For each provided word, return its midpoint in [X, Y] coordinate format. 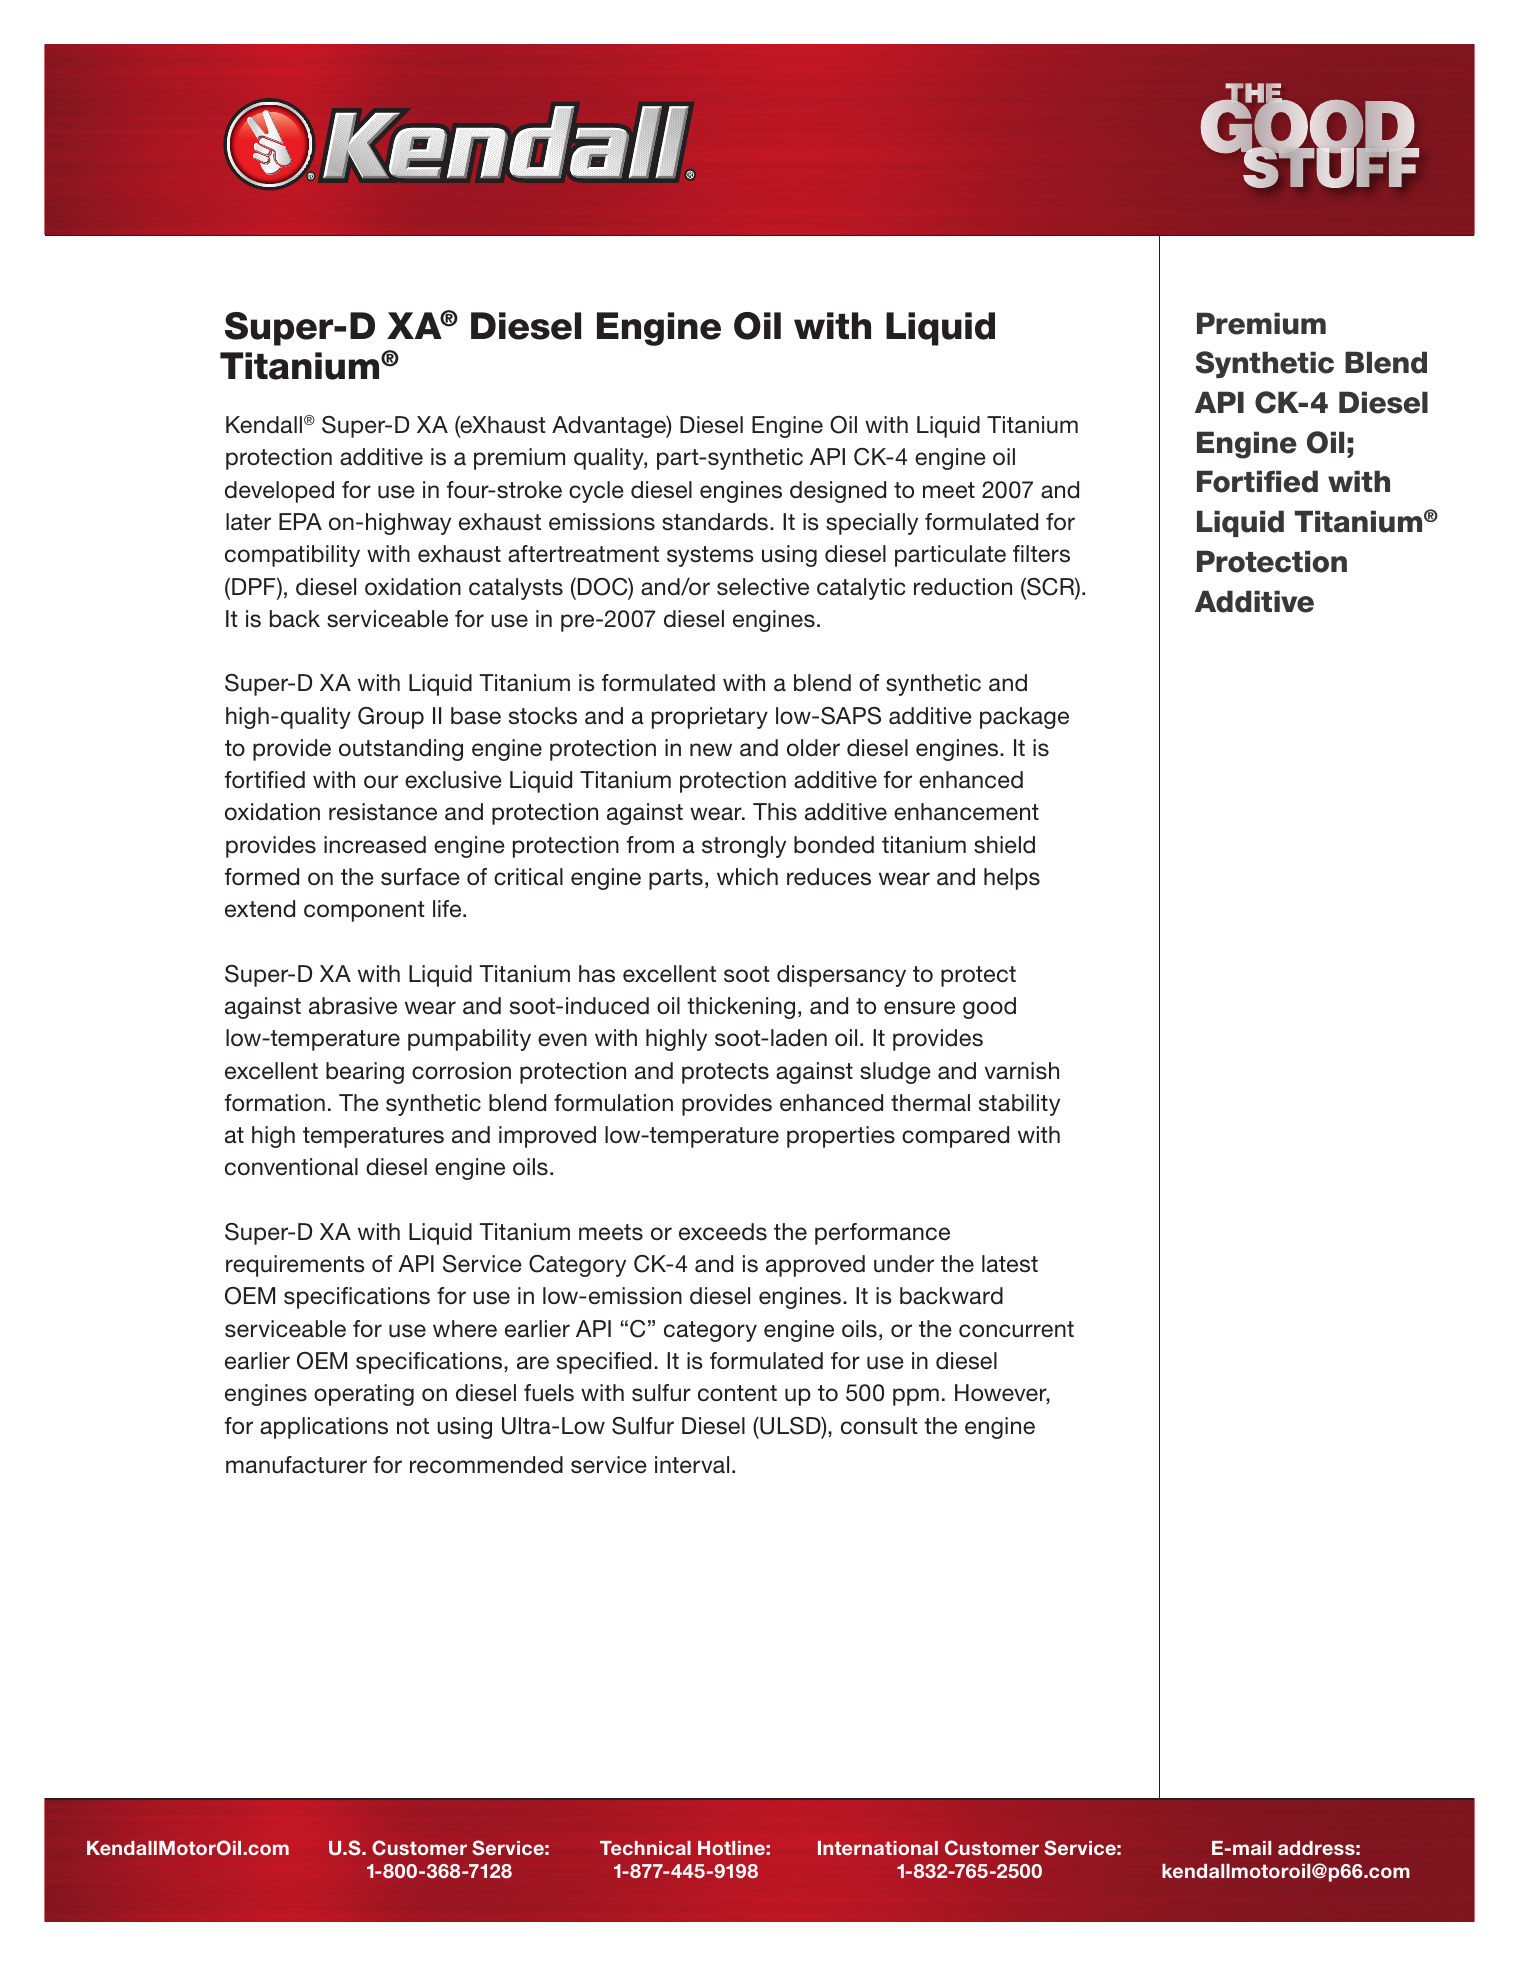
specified [604, 1363]
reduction [963, 587]
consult [879, 1426]
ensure [919, 1008]
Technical [645, 1848]
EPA [300, 521]
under [904, 1264]
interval [692, 1465]
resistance [383, 812]
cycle [596, 492]
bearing [365, 1073]
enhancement [966, 812]
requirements [295, 1266]
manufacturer [296, 1465]
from [650, 845]
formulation [613, 1103]
